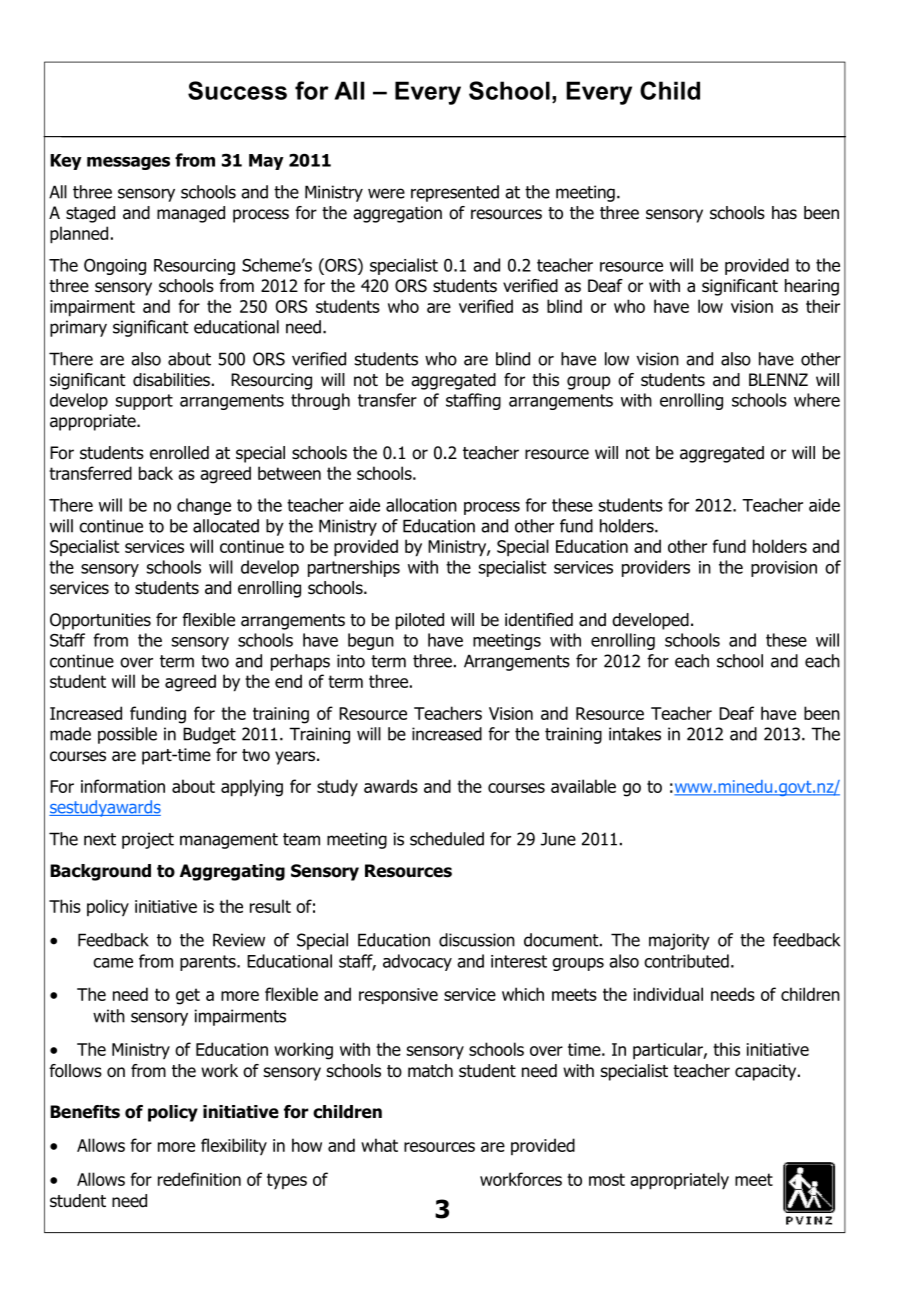  Describe the element at coordinates (455, 193) in the document. I see `represented` at that location.
